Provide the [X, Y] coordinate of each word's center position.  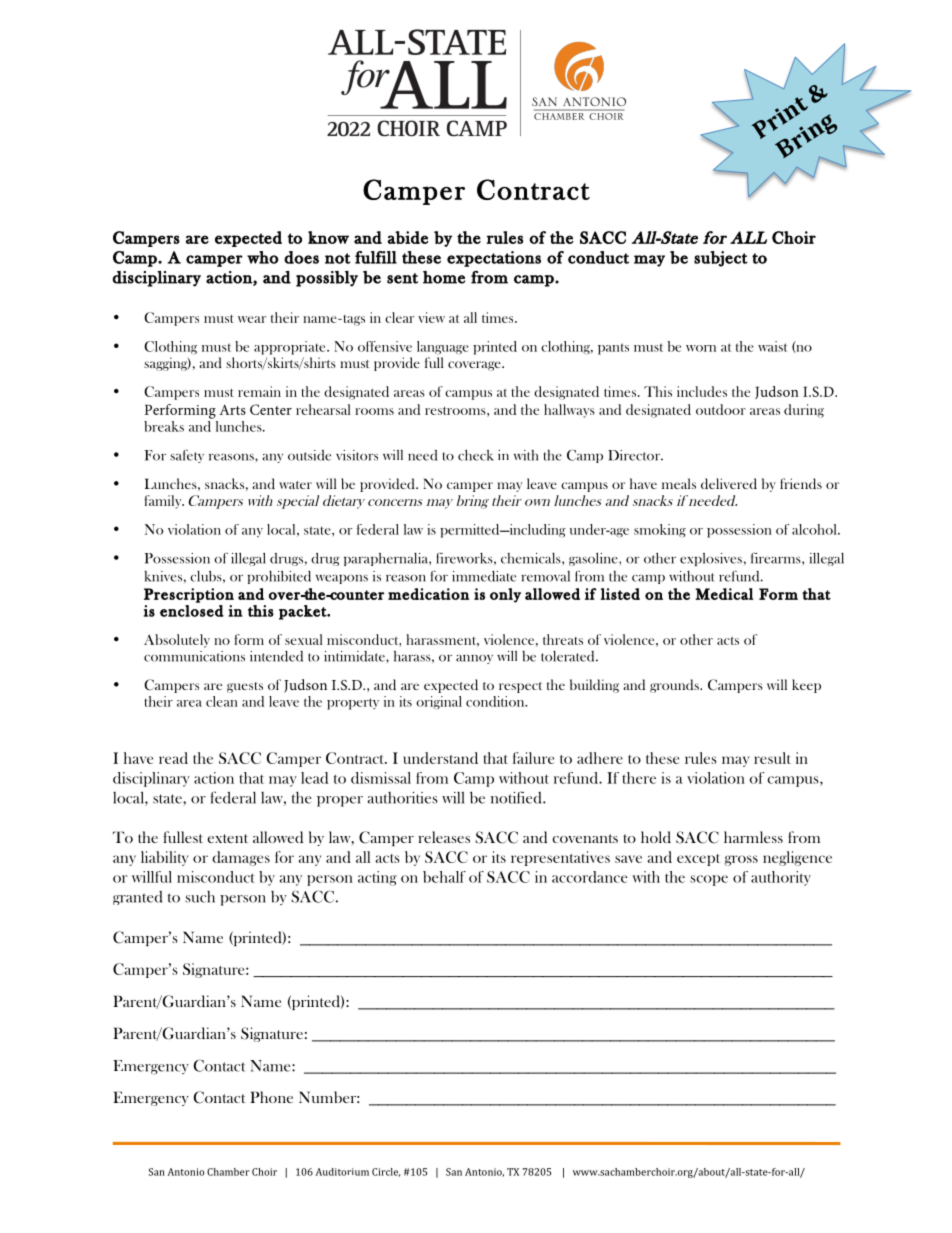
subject [721, 259]
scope [709, 880]
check [476, 455]
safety [187, 456]
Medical [724, 594]
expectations [494, 259]
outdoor [721, 409]
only [505, 595]
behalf [444, 877]
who [263, 257]
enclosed [192, 611]
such [200, 897]
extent [227, 838]
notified [517, 797]
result [772, 758]
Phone [271, 1097]
